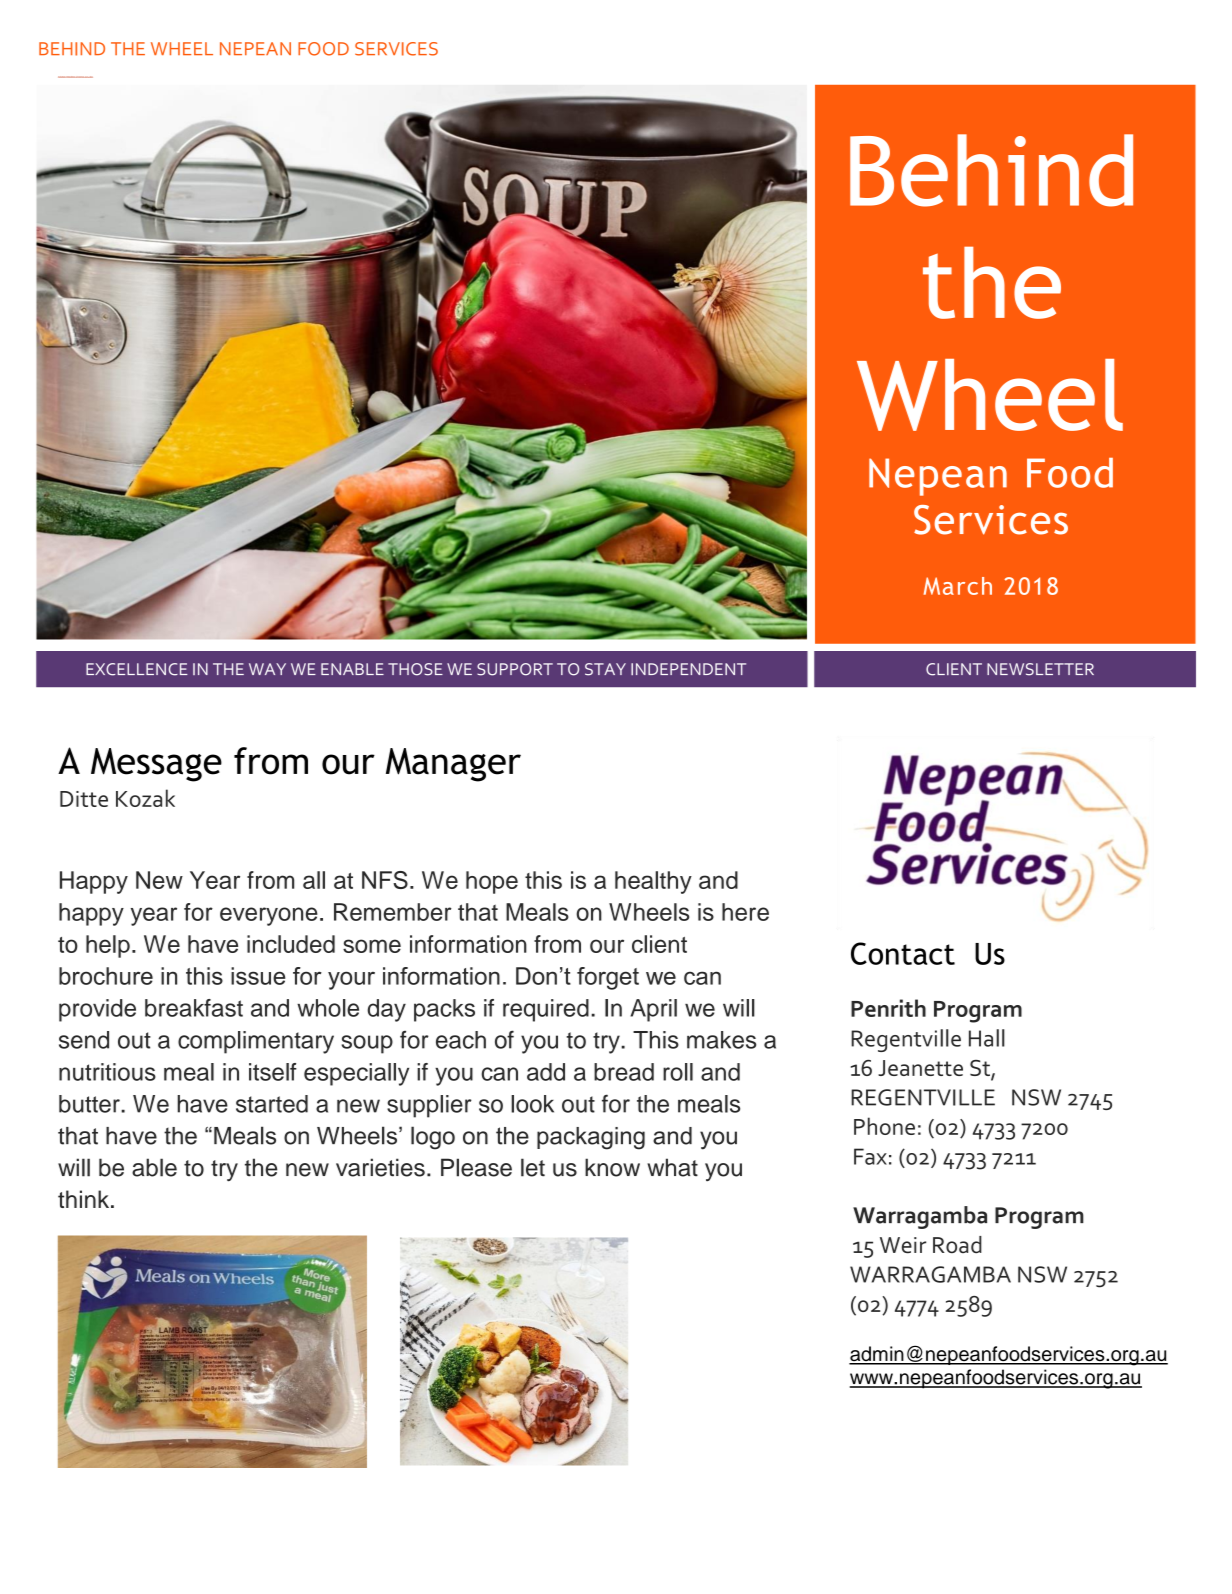  What do you see at coordinates (745, 912) in the document?
I see `here` at bounding box center [745, 912].
